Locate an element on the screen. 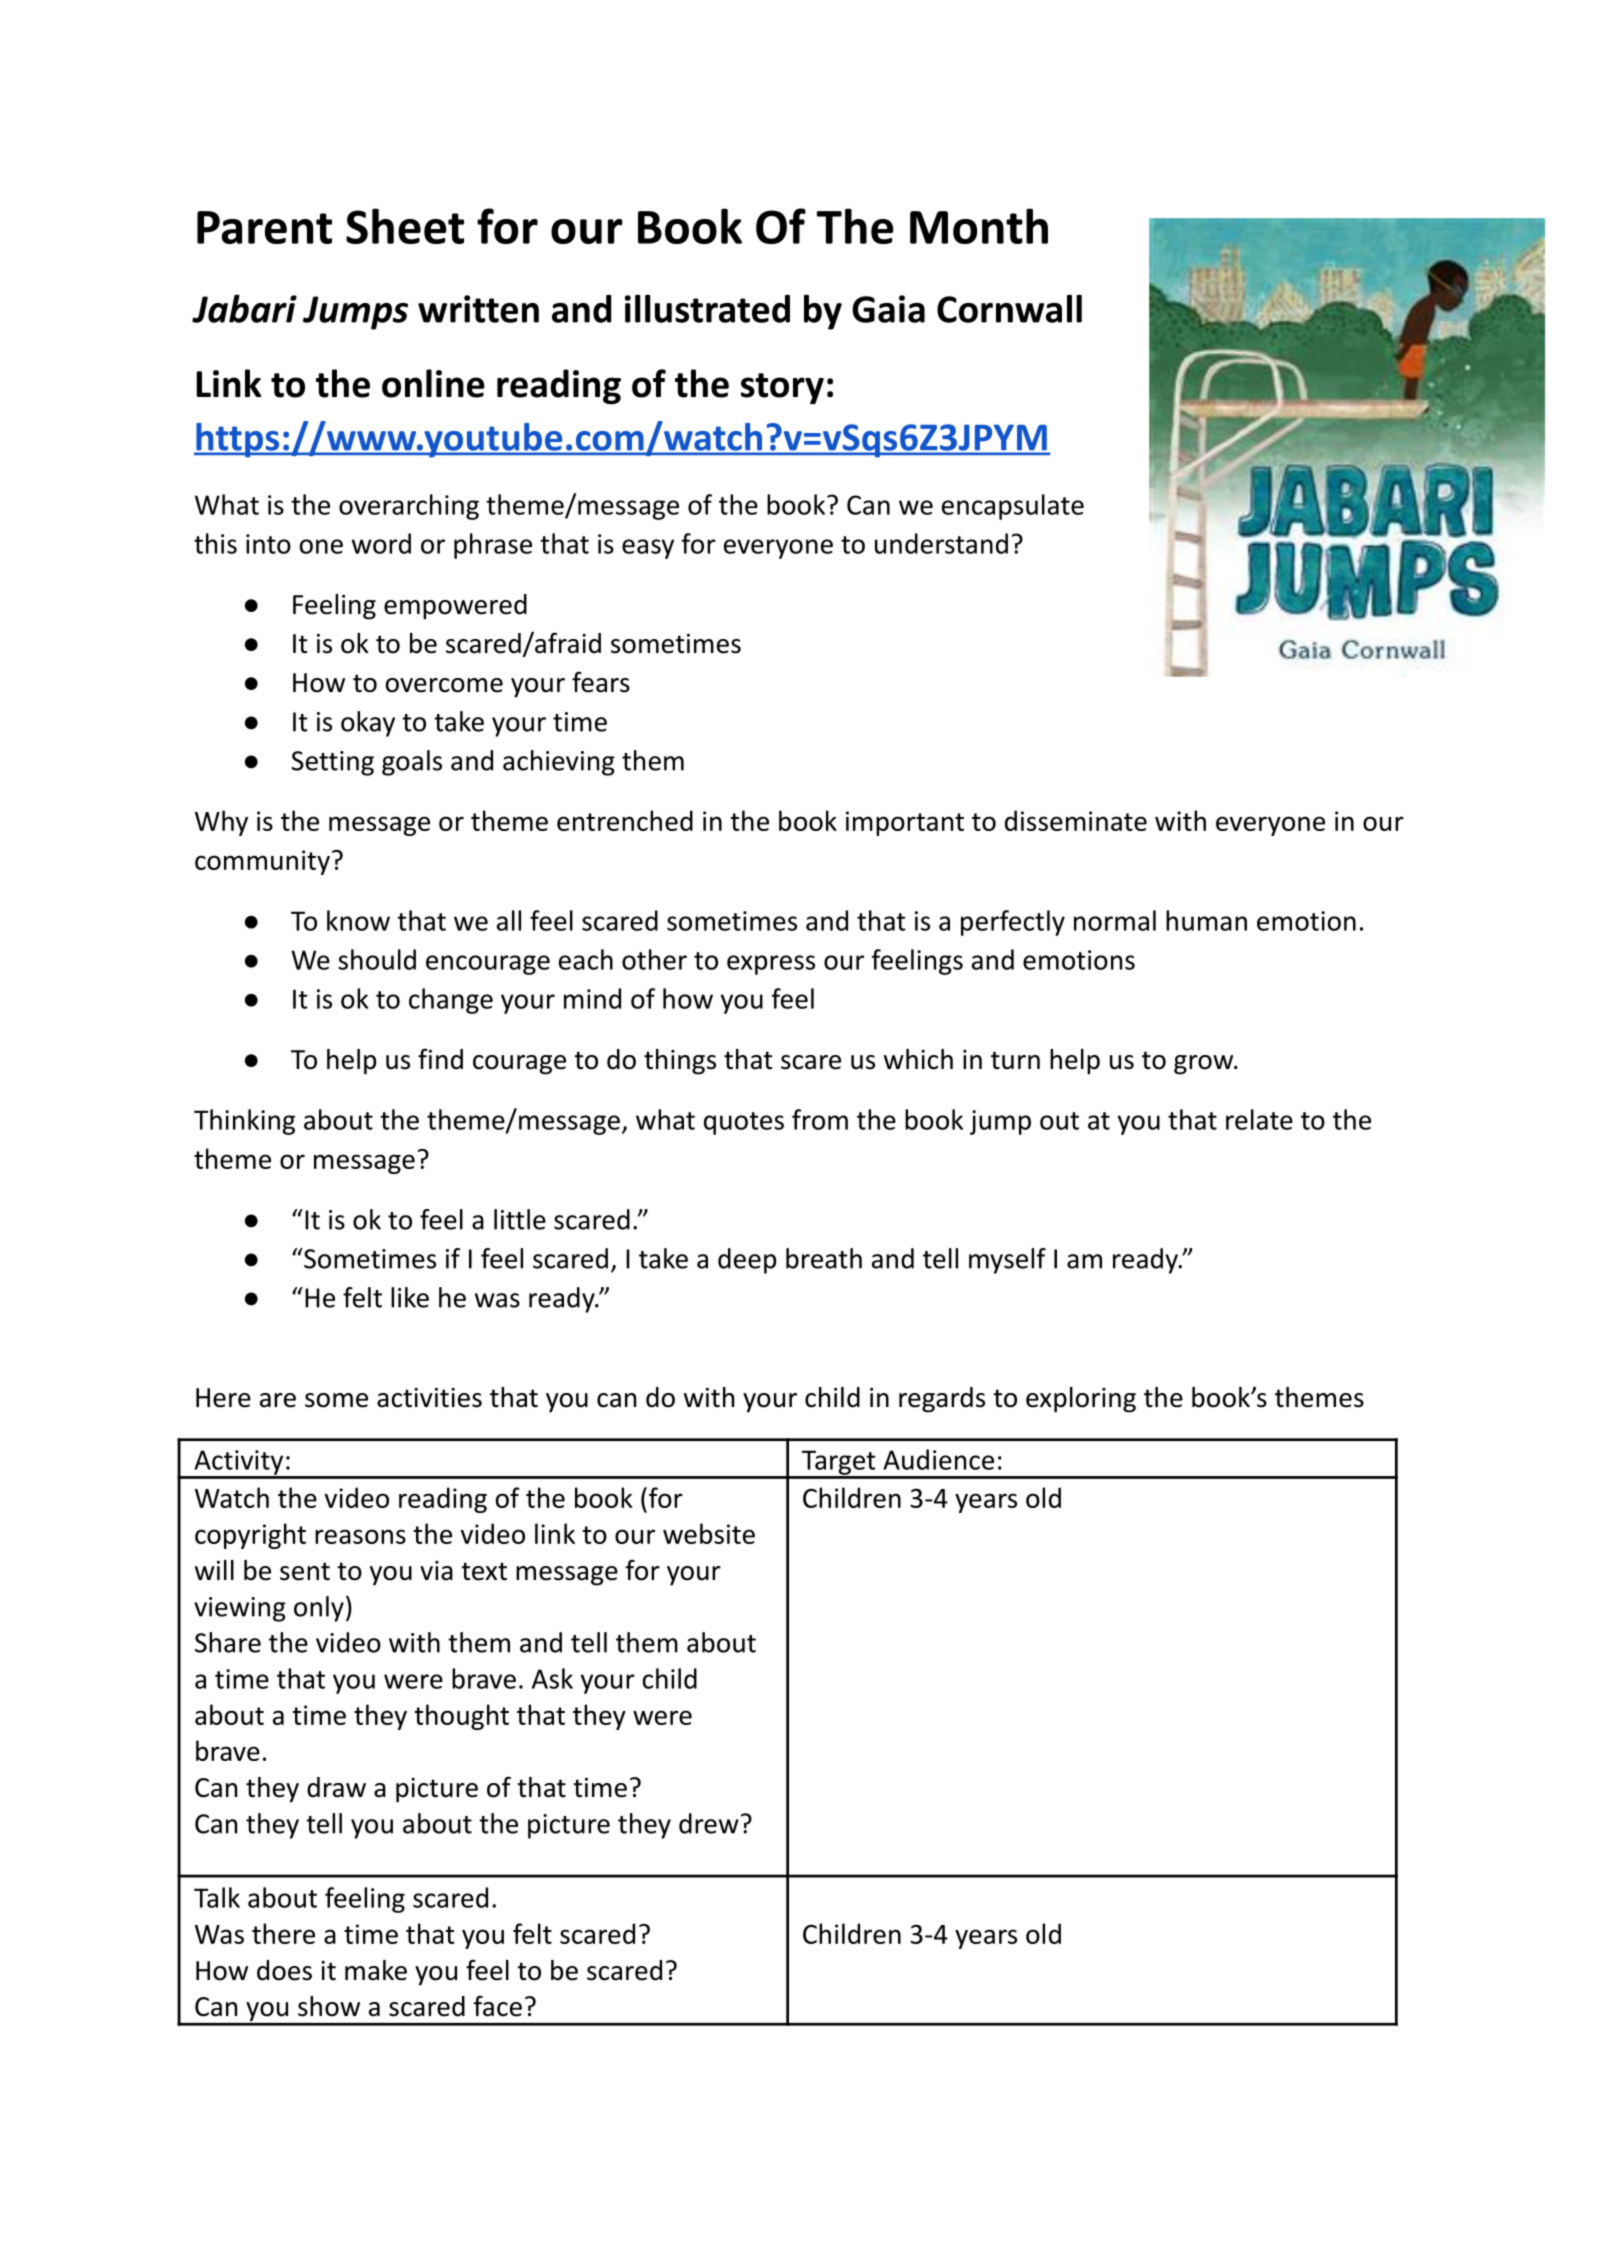 This screenshot has height=2268, width=1605. disseminate is located at coordinates (1076, 820).
